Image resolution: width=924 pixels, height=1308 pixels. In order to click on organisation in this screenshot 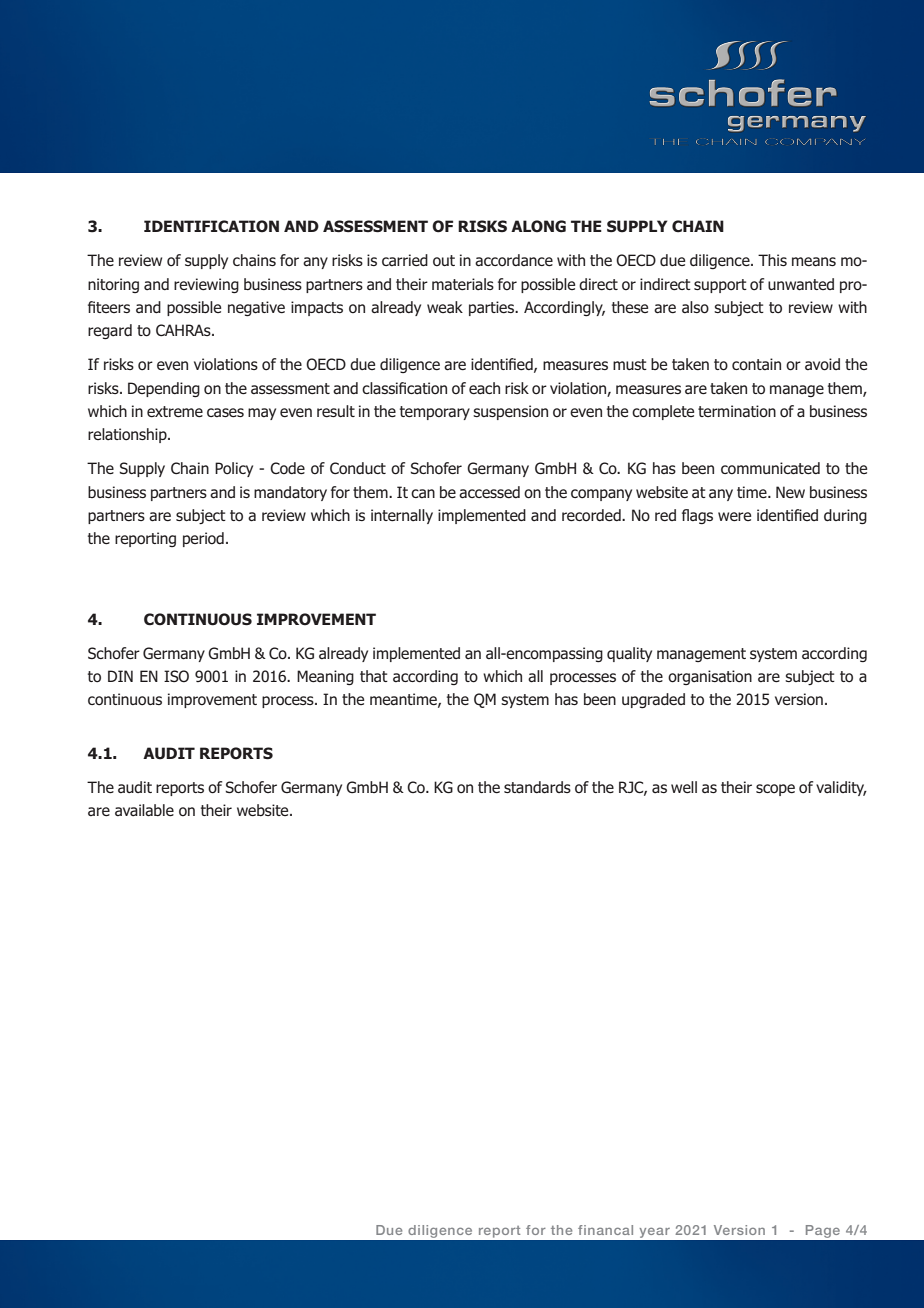, I will do `click(710, 677)`.
